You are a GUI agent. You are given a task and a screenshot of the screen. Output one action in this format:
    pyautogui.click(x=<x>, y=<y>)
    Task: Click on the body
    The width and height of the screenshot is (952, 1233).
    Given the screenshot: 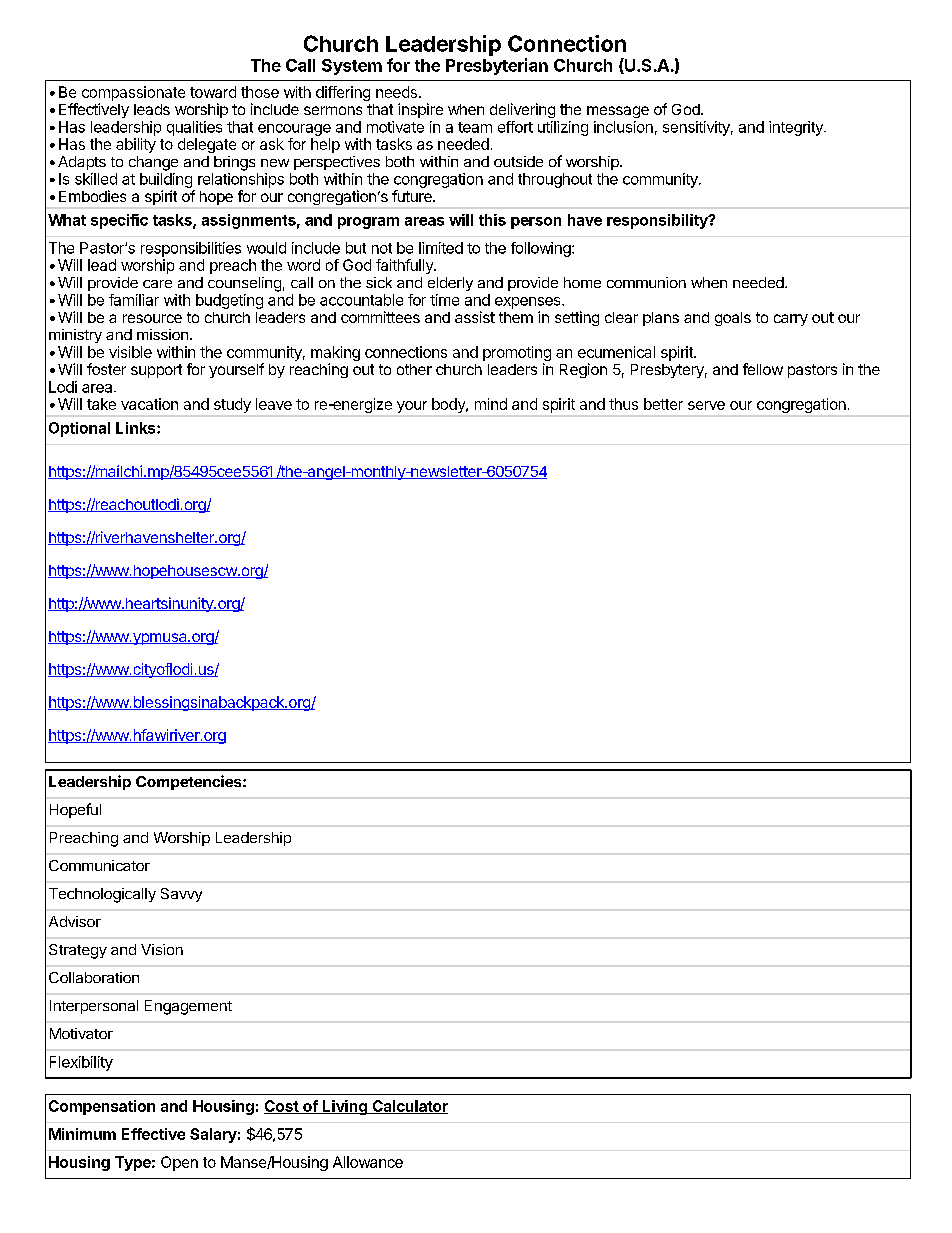 What is the action you would take?
    pyautogui.click(x=449, y=405)
